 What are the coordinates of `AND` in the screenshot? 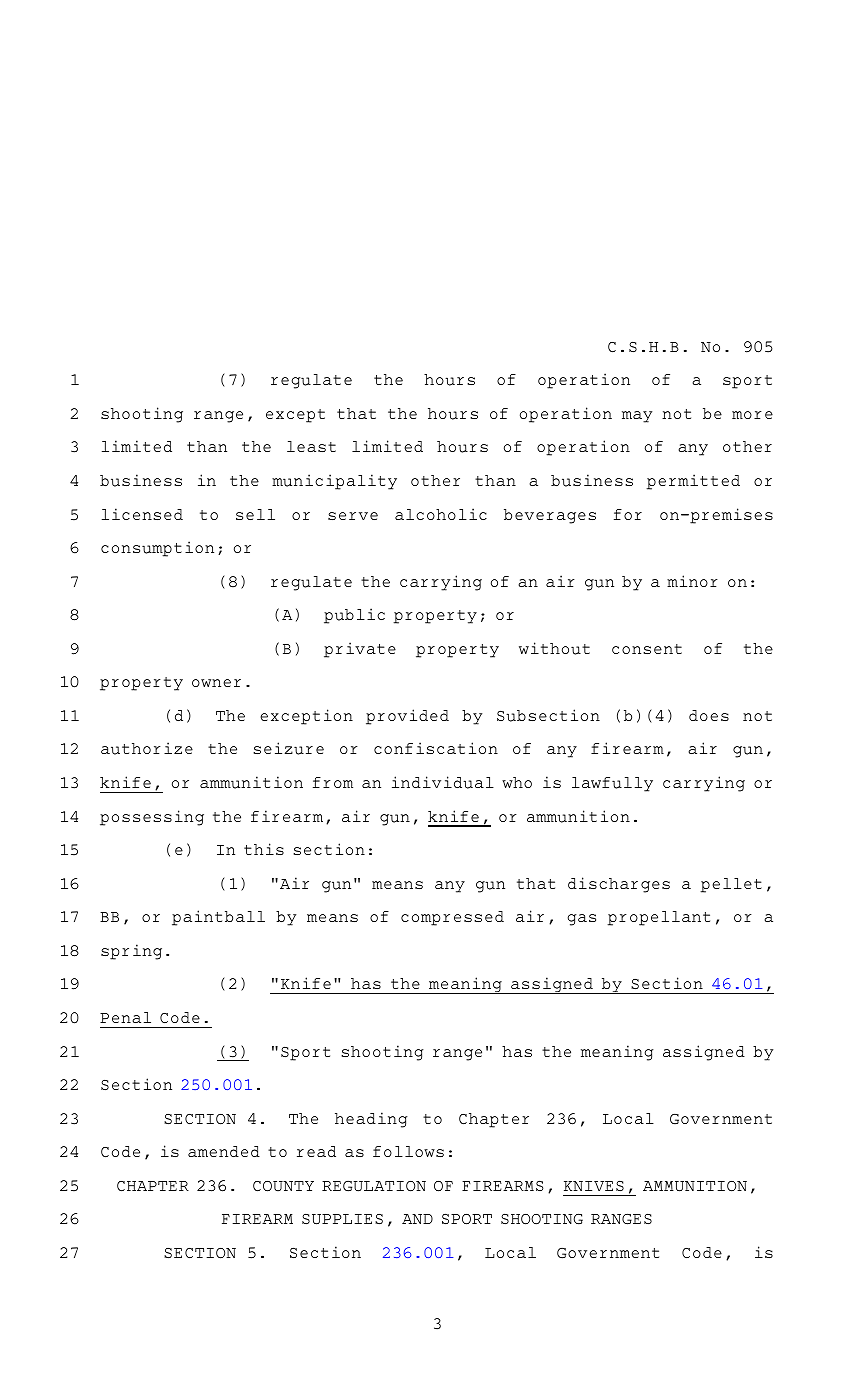 It's located at (417, 1219).
